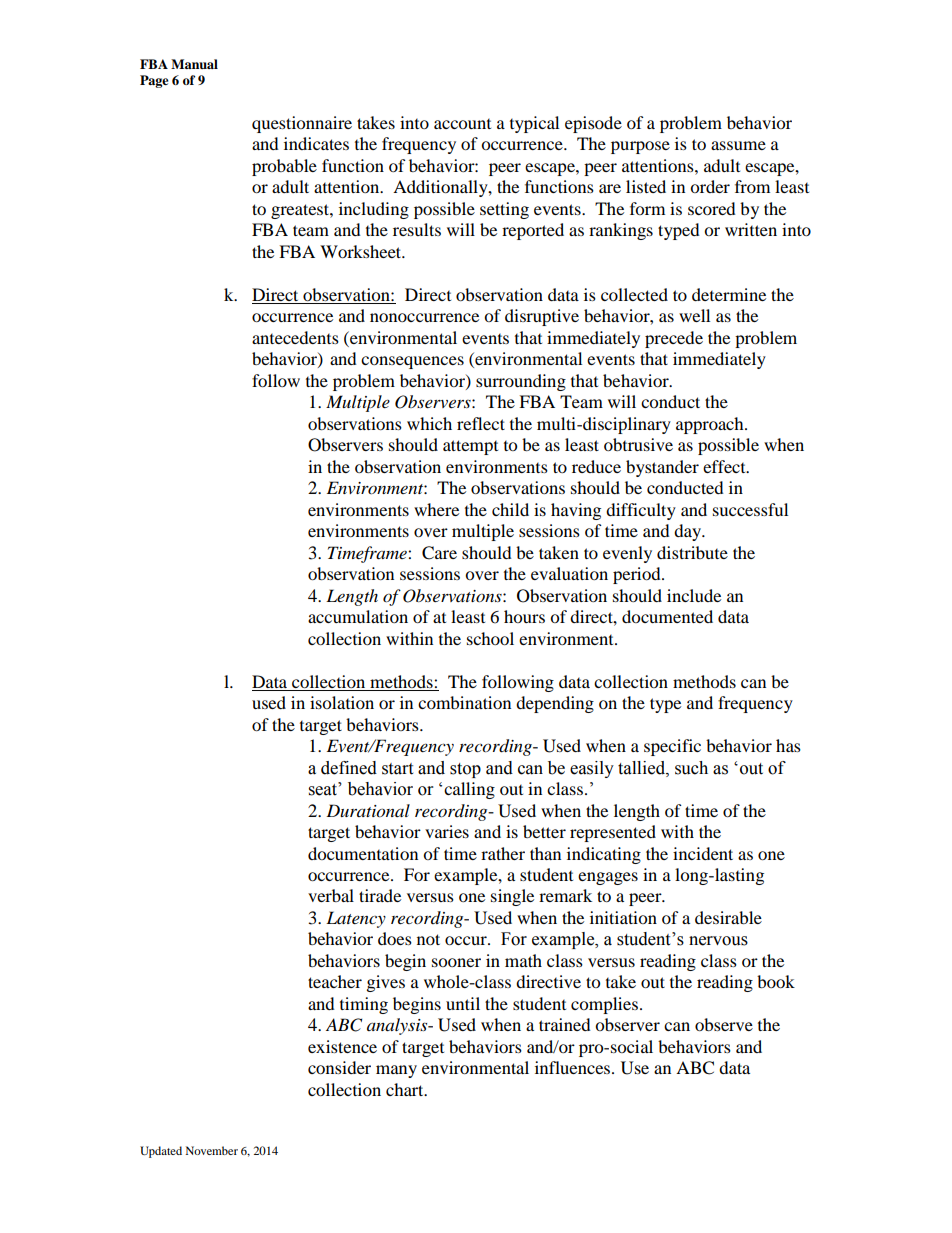  I want to click on rather, so click(503, 853).
